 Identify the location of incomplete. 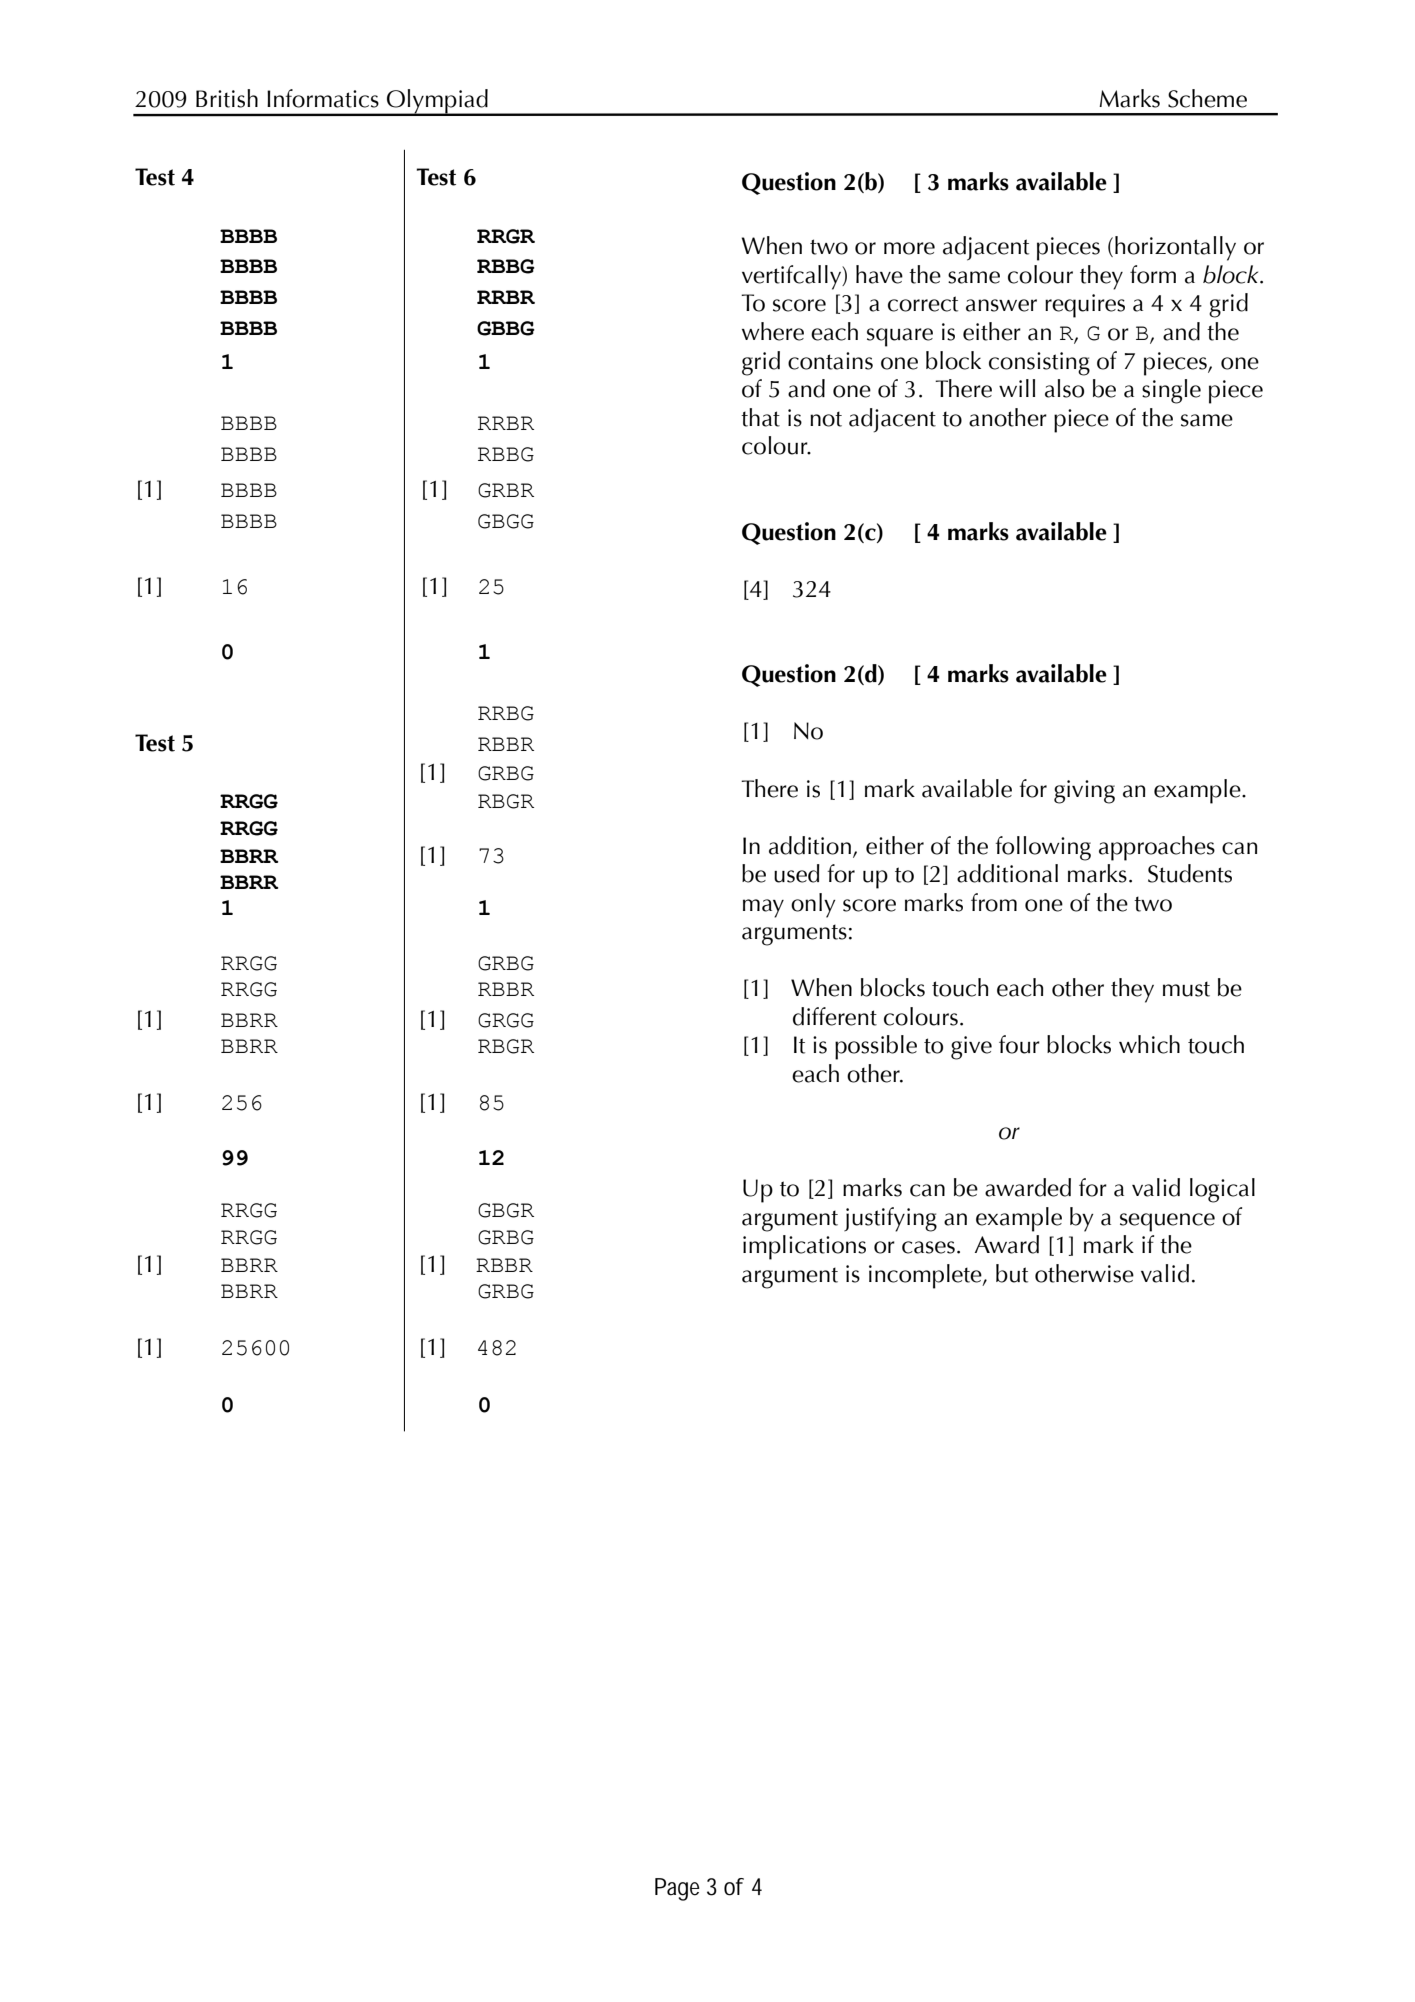
(926, 1276).
